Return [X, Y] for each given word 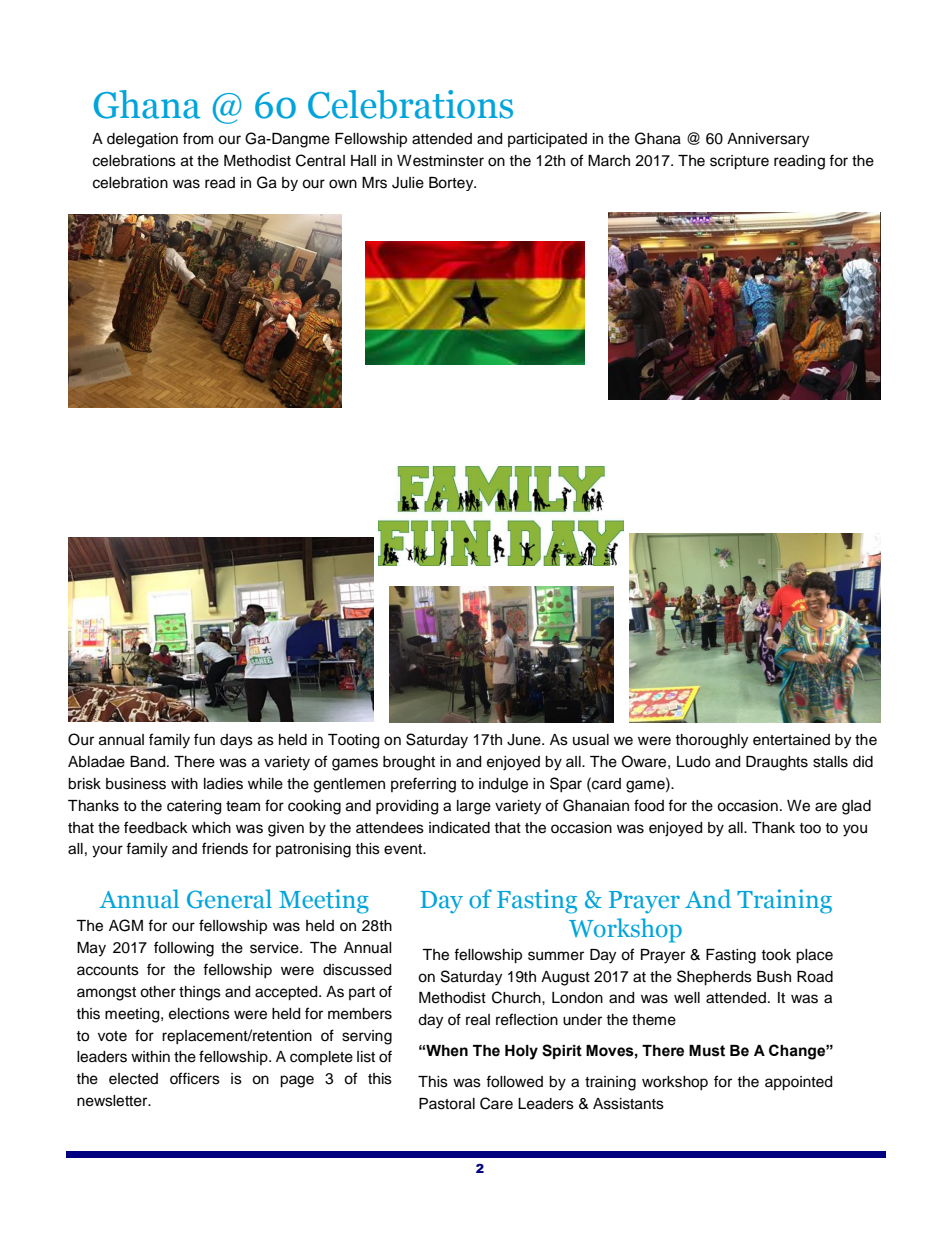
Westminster [440, 161]
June [525, 740]
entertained [791, 740]
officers [195, 1078]
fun [204, 739]
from [198, 138]
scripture [739, 162]
